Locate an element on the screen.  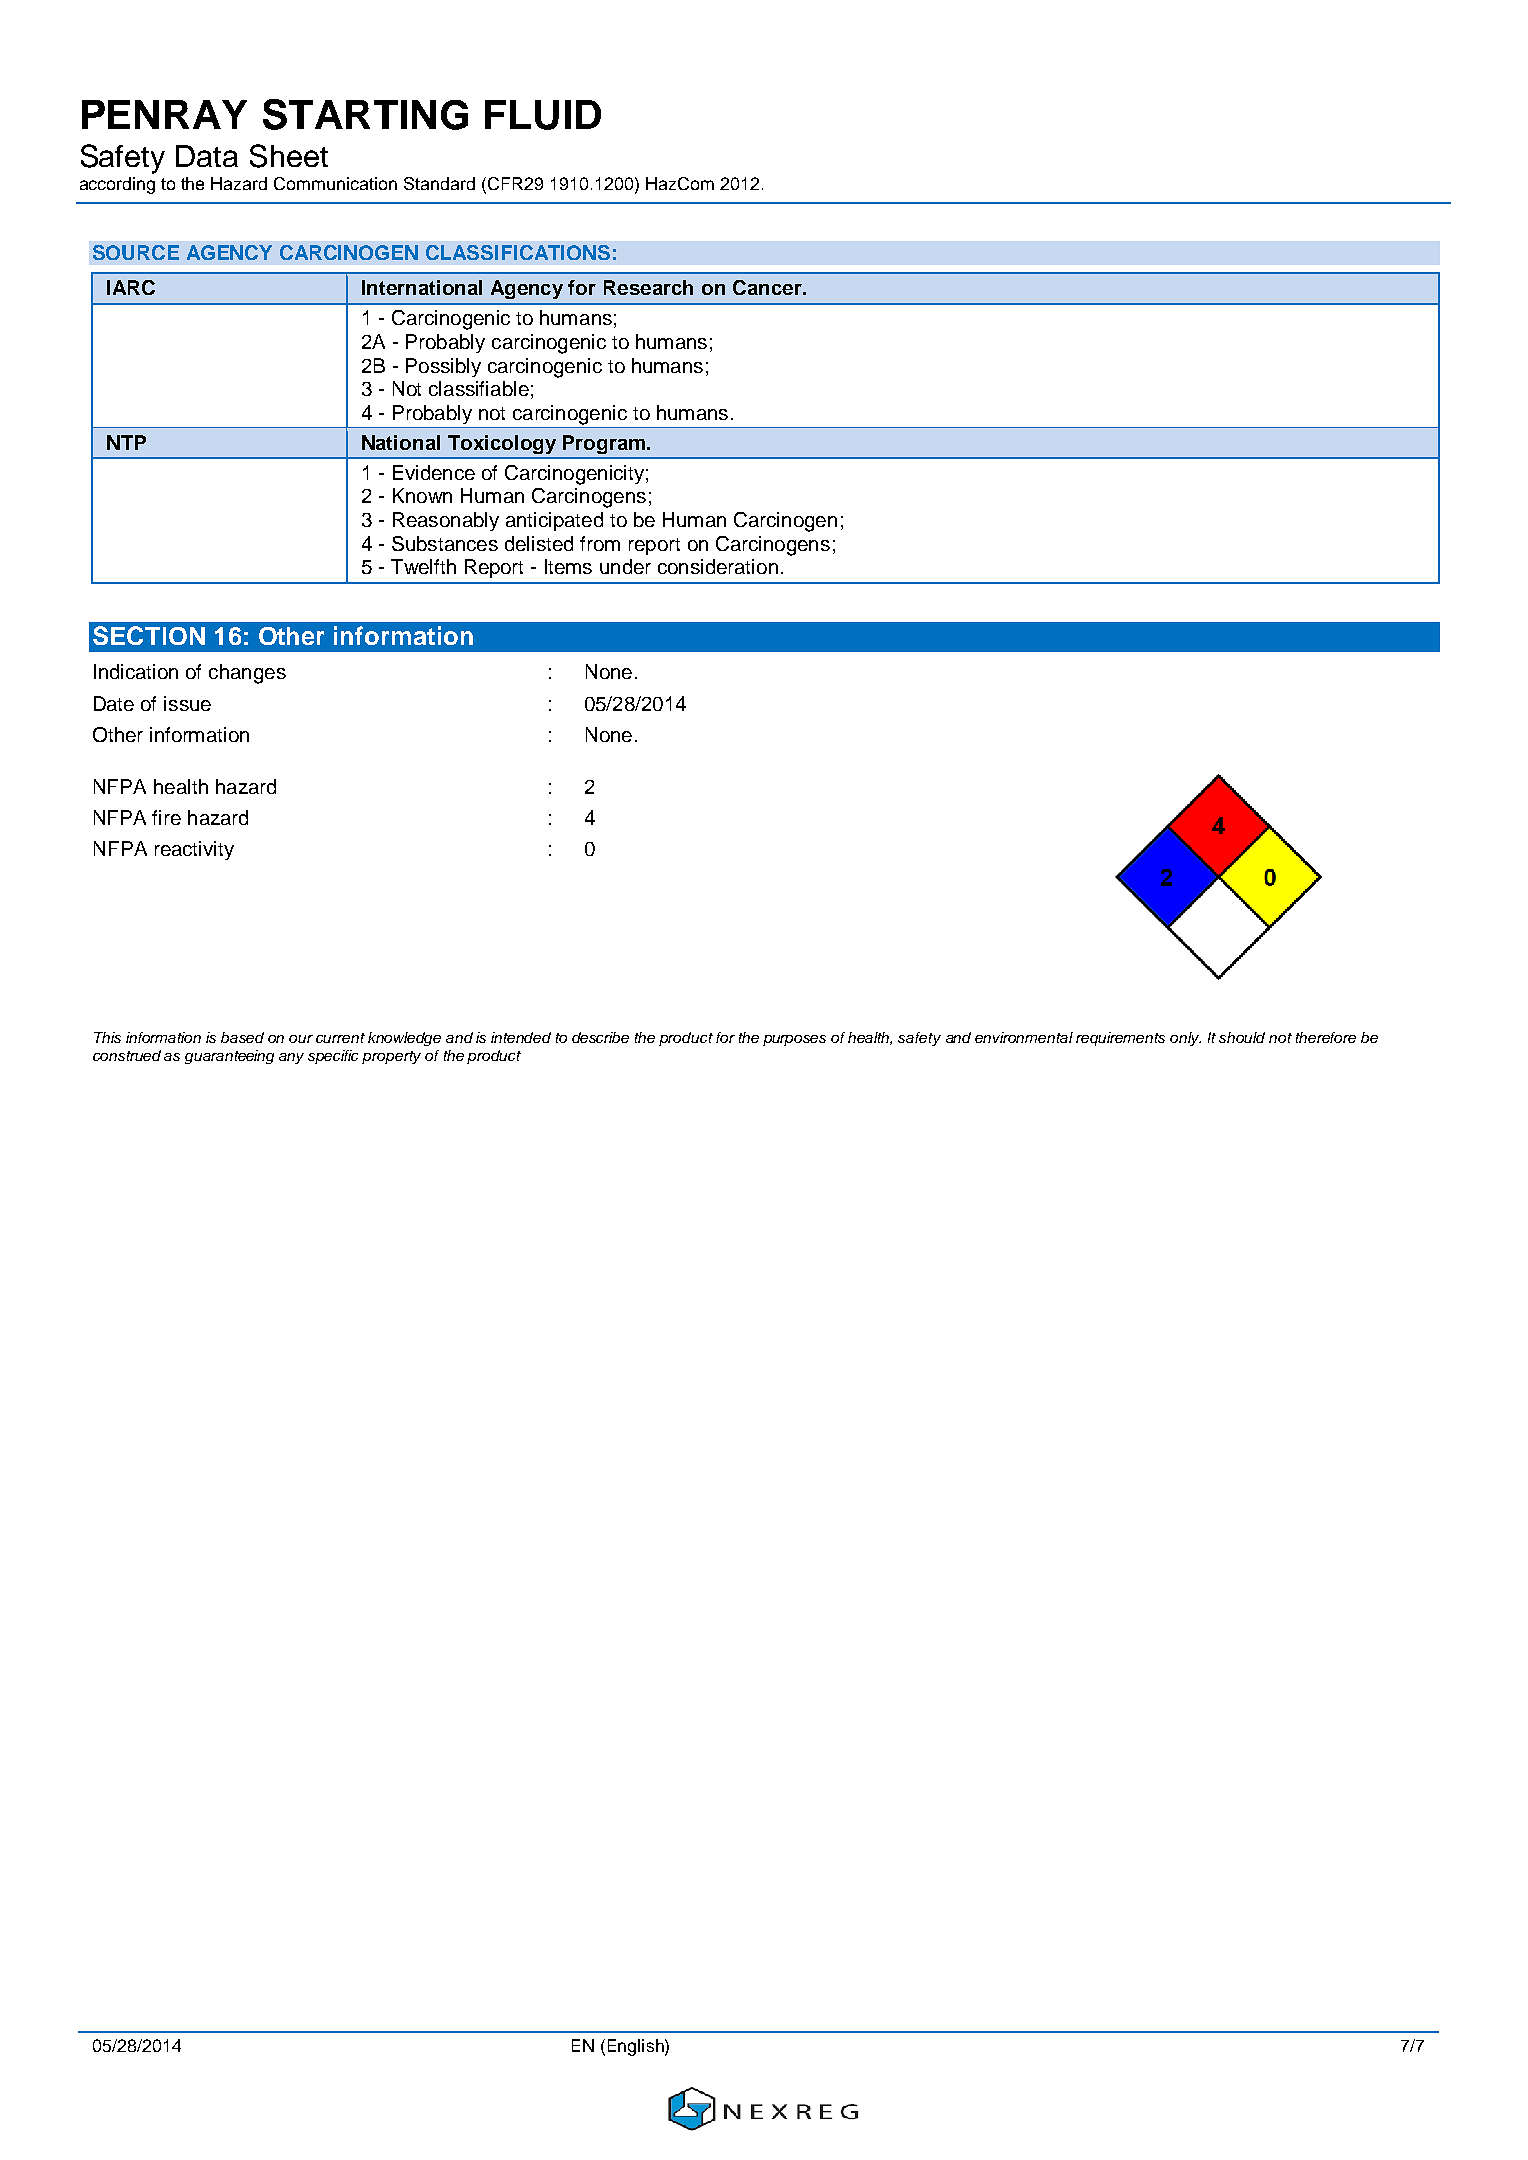
should is located at coordinates (1242, 1037).
